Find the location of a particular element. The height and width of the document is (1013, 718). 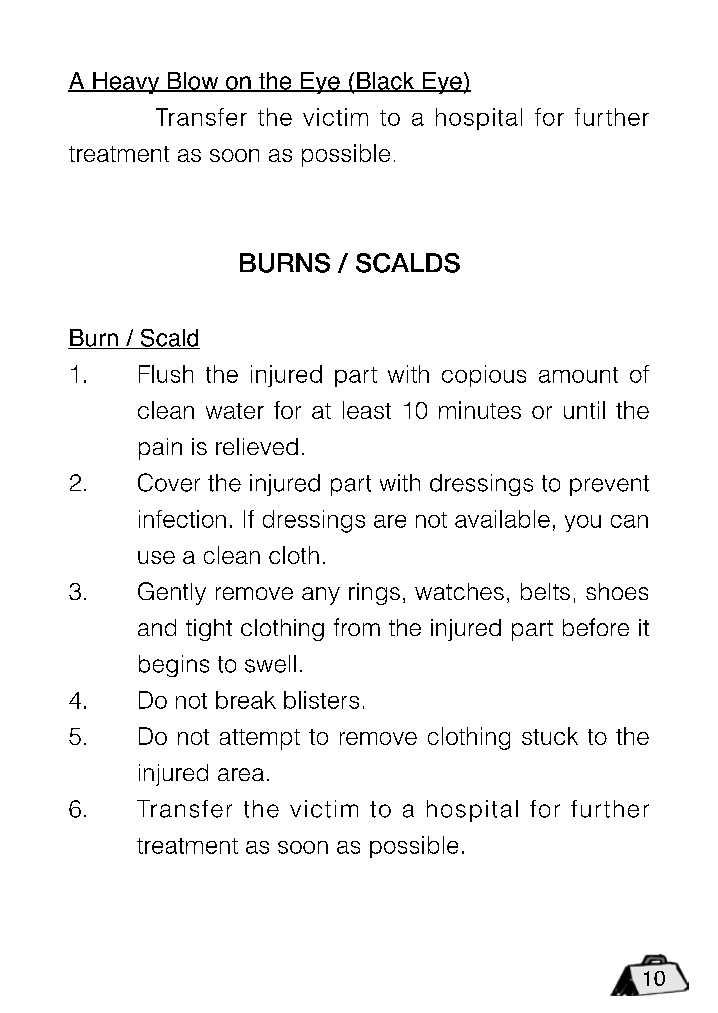

least is located at coordinates (367, 410).
